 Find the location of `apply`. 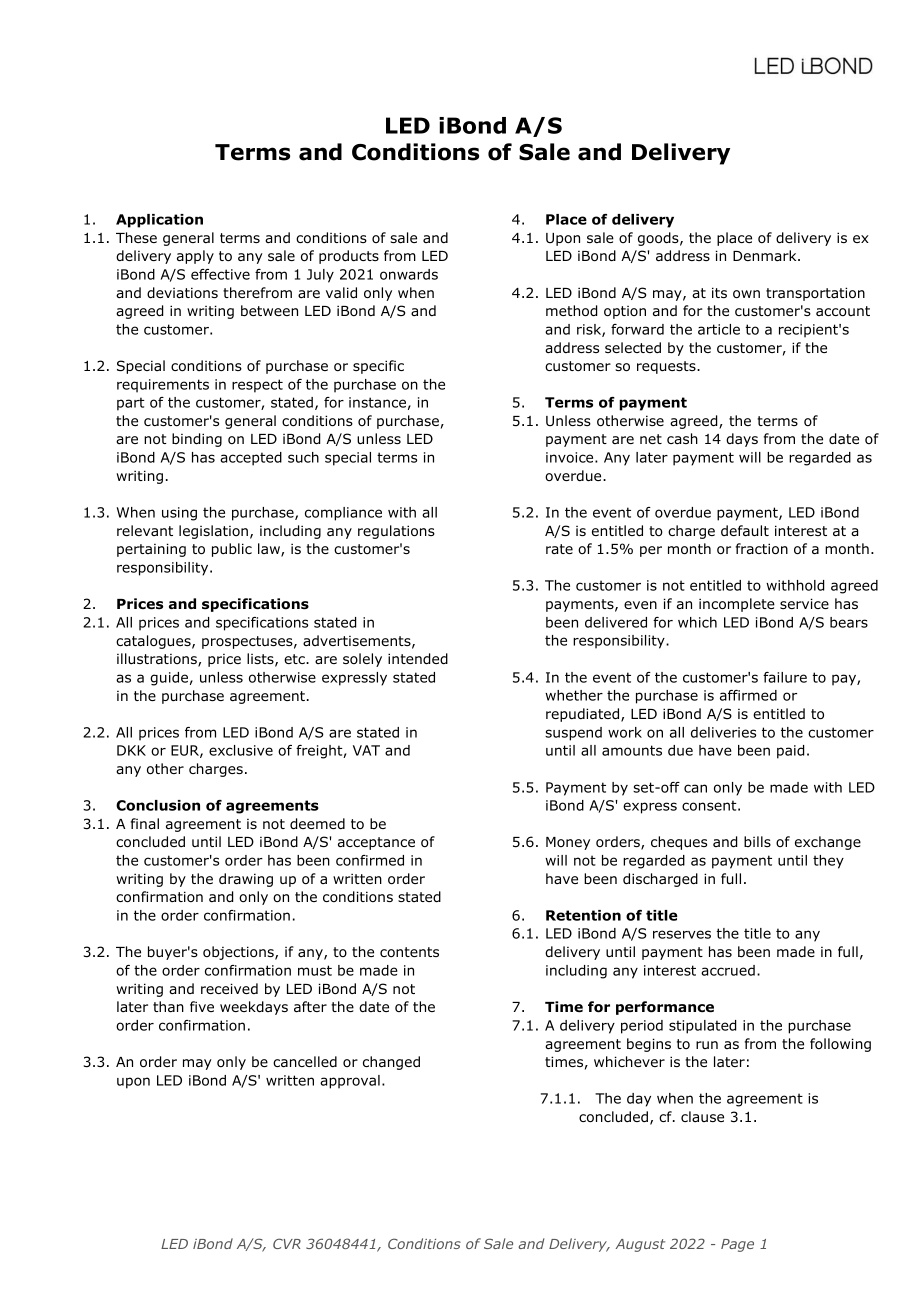

apply is located at coordinates (195, 257).
